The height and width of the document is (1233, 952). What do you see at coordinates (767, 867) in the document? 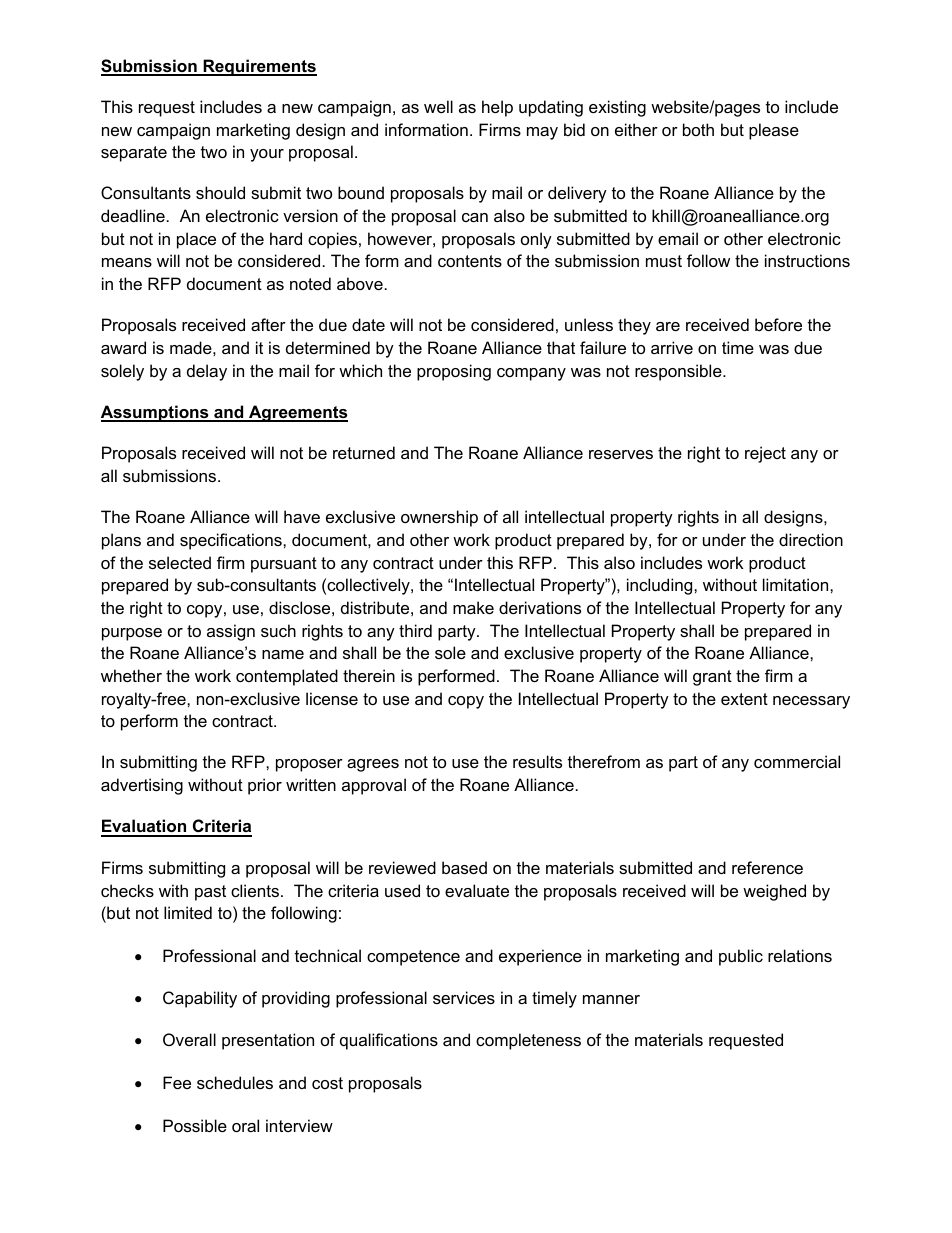
I see `reference` at bounding box center [767, 867].
